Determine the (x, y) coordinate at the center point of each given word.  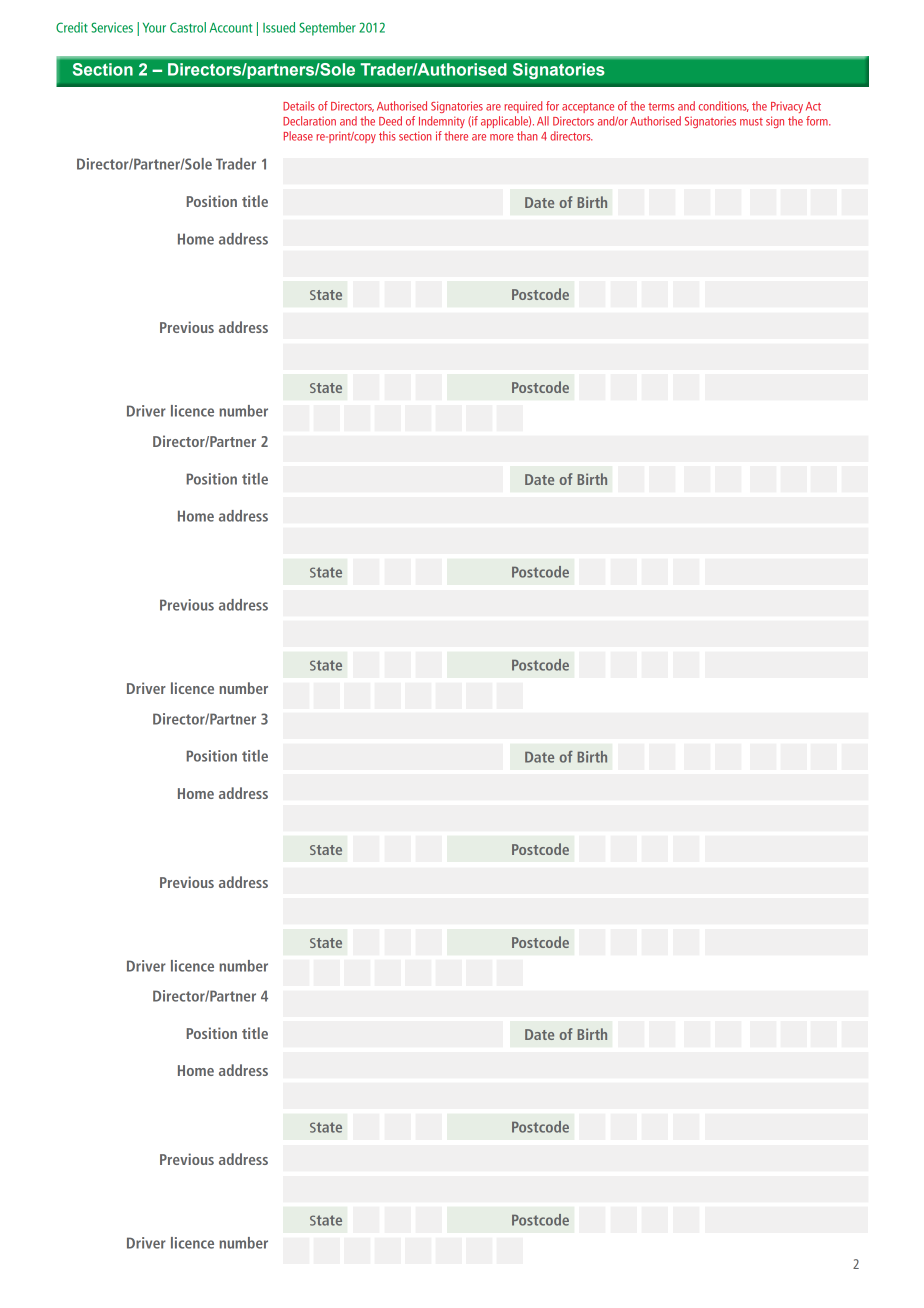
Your (154, 28)
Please (298, 136)
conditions (724, 106)
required (523, 107)
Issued (279, 27)
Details (299, 106)
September (327, 29)
